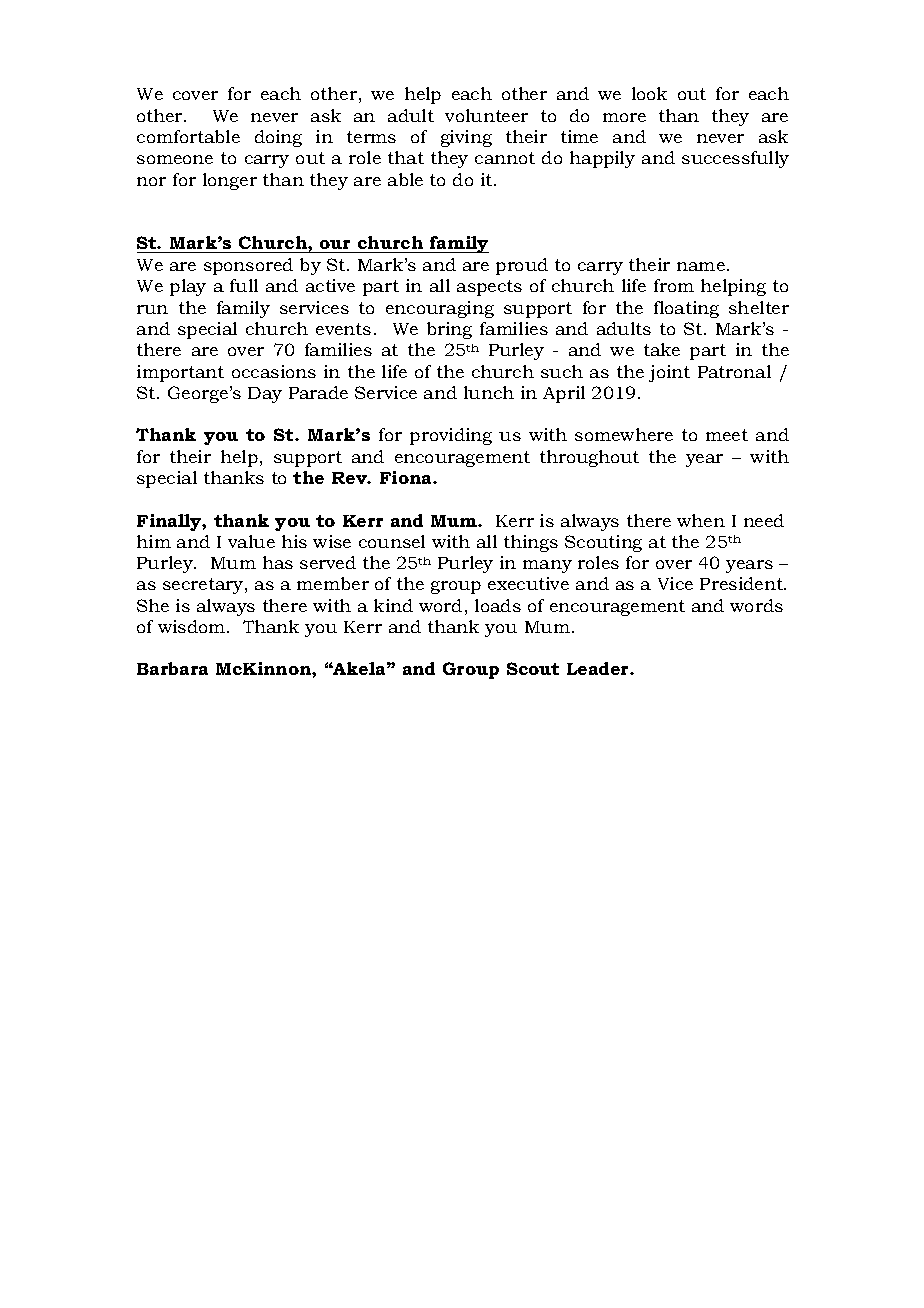 This screenshot has width=924, height=1308. Describe the element at coordinates (251, 541) in the screenshot. I see `value` at that location.
